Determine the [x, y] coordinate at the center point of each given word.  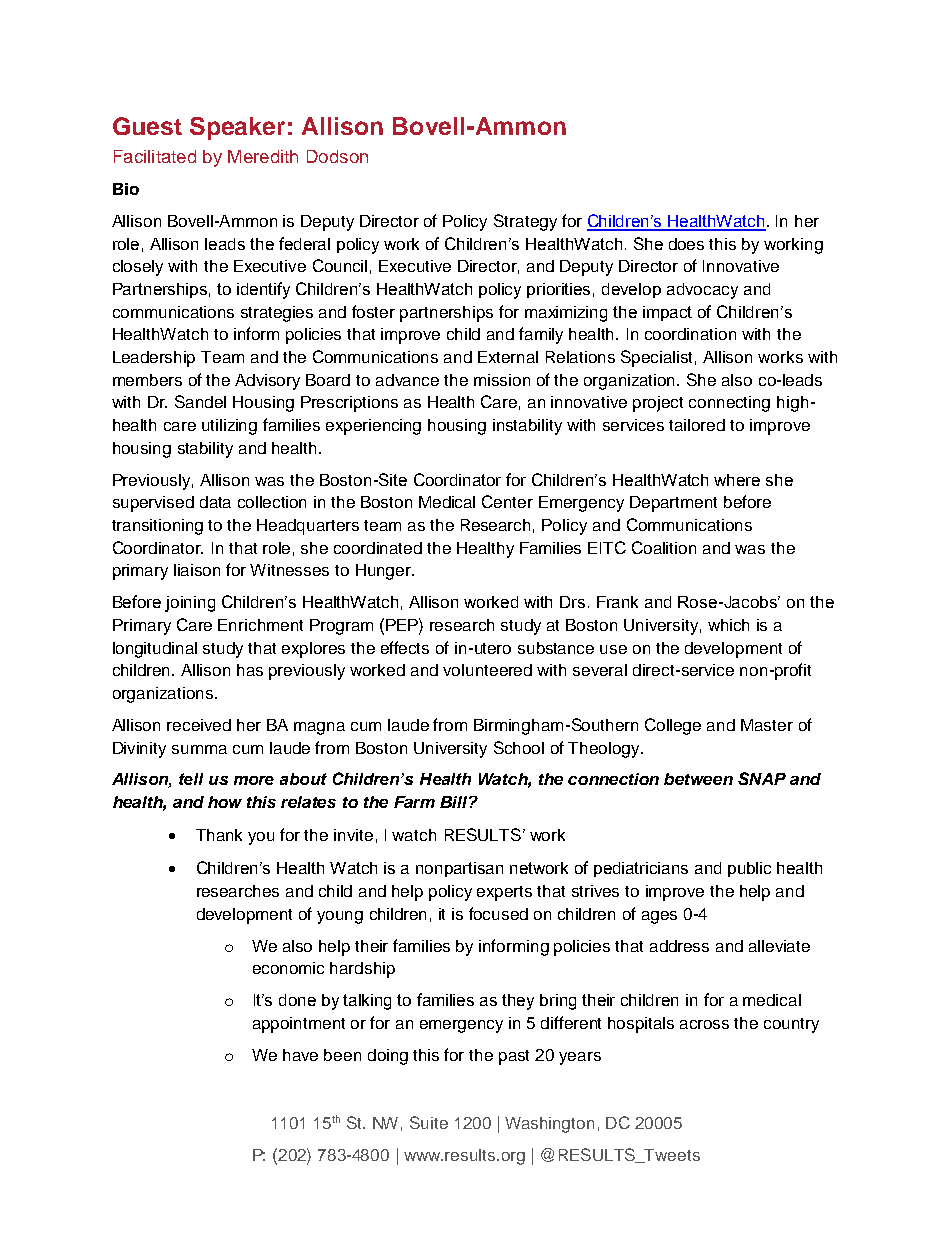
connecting [729, 404]
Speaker [237, 128]
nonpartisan [459, 869]
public [749, 869]
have [300, 1055]
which [728, 625]
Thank [219, 835]
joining [190, 604]
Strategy [525, 222]
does [686, 244]
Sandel [200, 401]
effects [405, 647]
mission [502, 380]
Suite [429, 1122]
